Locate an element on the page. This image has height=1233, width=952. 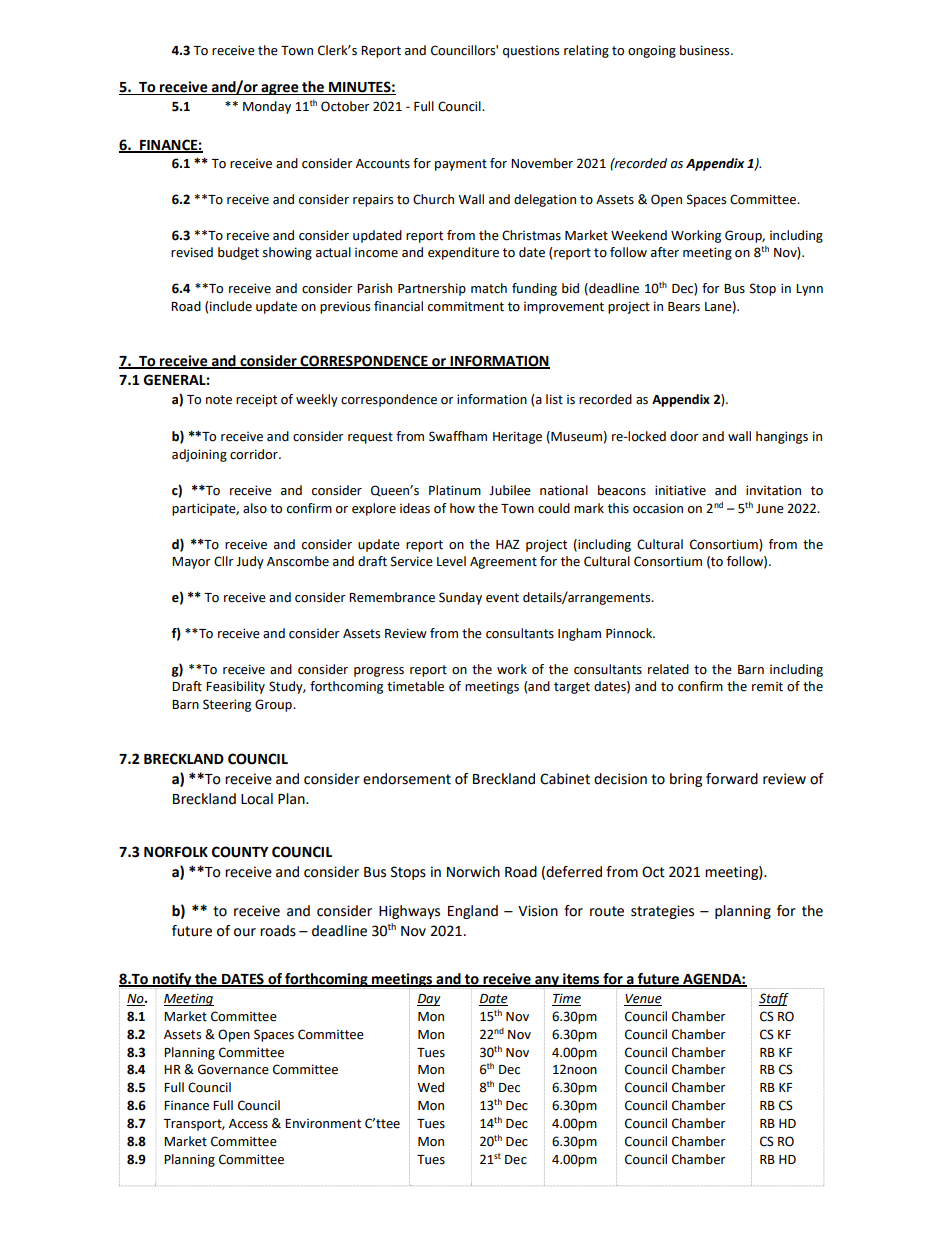
Governance is located at coordinates (233, 1069).
